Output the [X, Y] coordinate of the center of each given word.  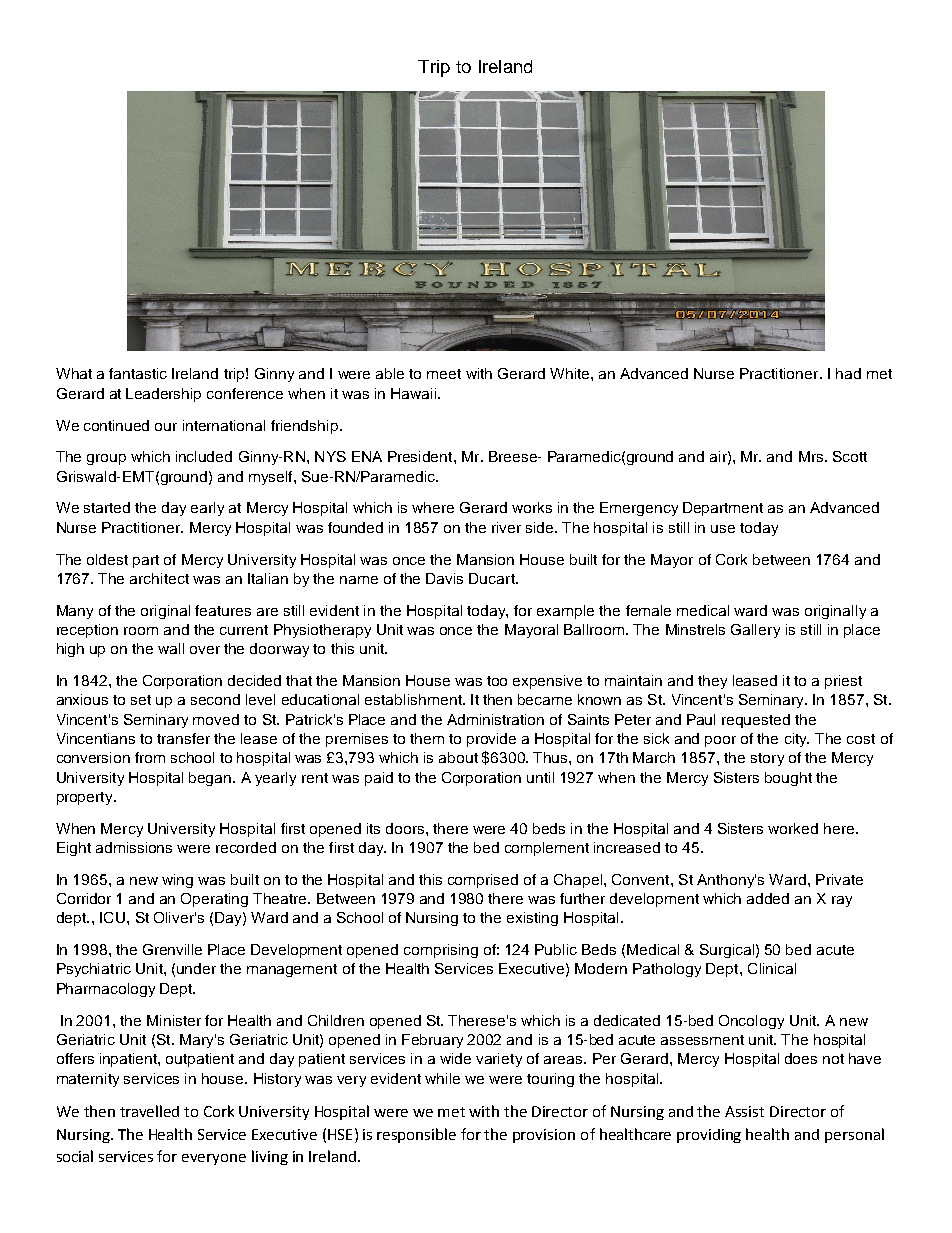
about [458, 757]
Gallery [755, 631]
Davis [444, 578]
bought [788, 779]
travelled [149, 1111]
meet [444, 374]
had [848, 373]
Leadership [163, 395]
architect [159, 578]
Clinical [772, 968]
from [150, 757]
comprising [441, 951]
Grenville [172, 949]
